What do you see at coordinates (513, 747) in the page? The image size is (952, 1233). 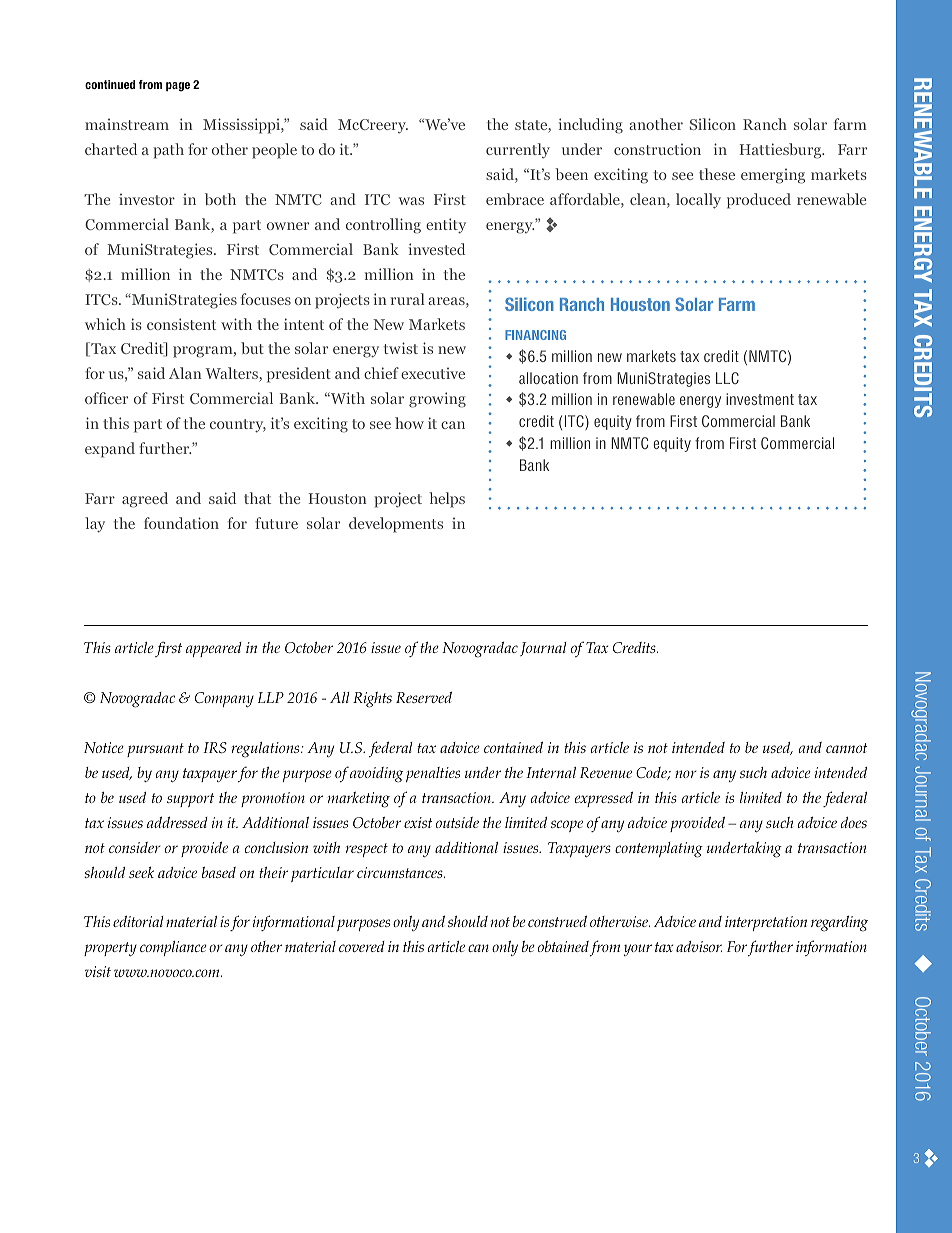 I see `contained` at bounding box center [513, 747].
